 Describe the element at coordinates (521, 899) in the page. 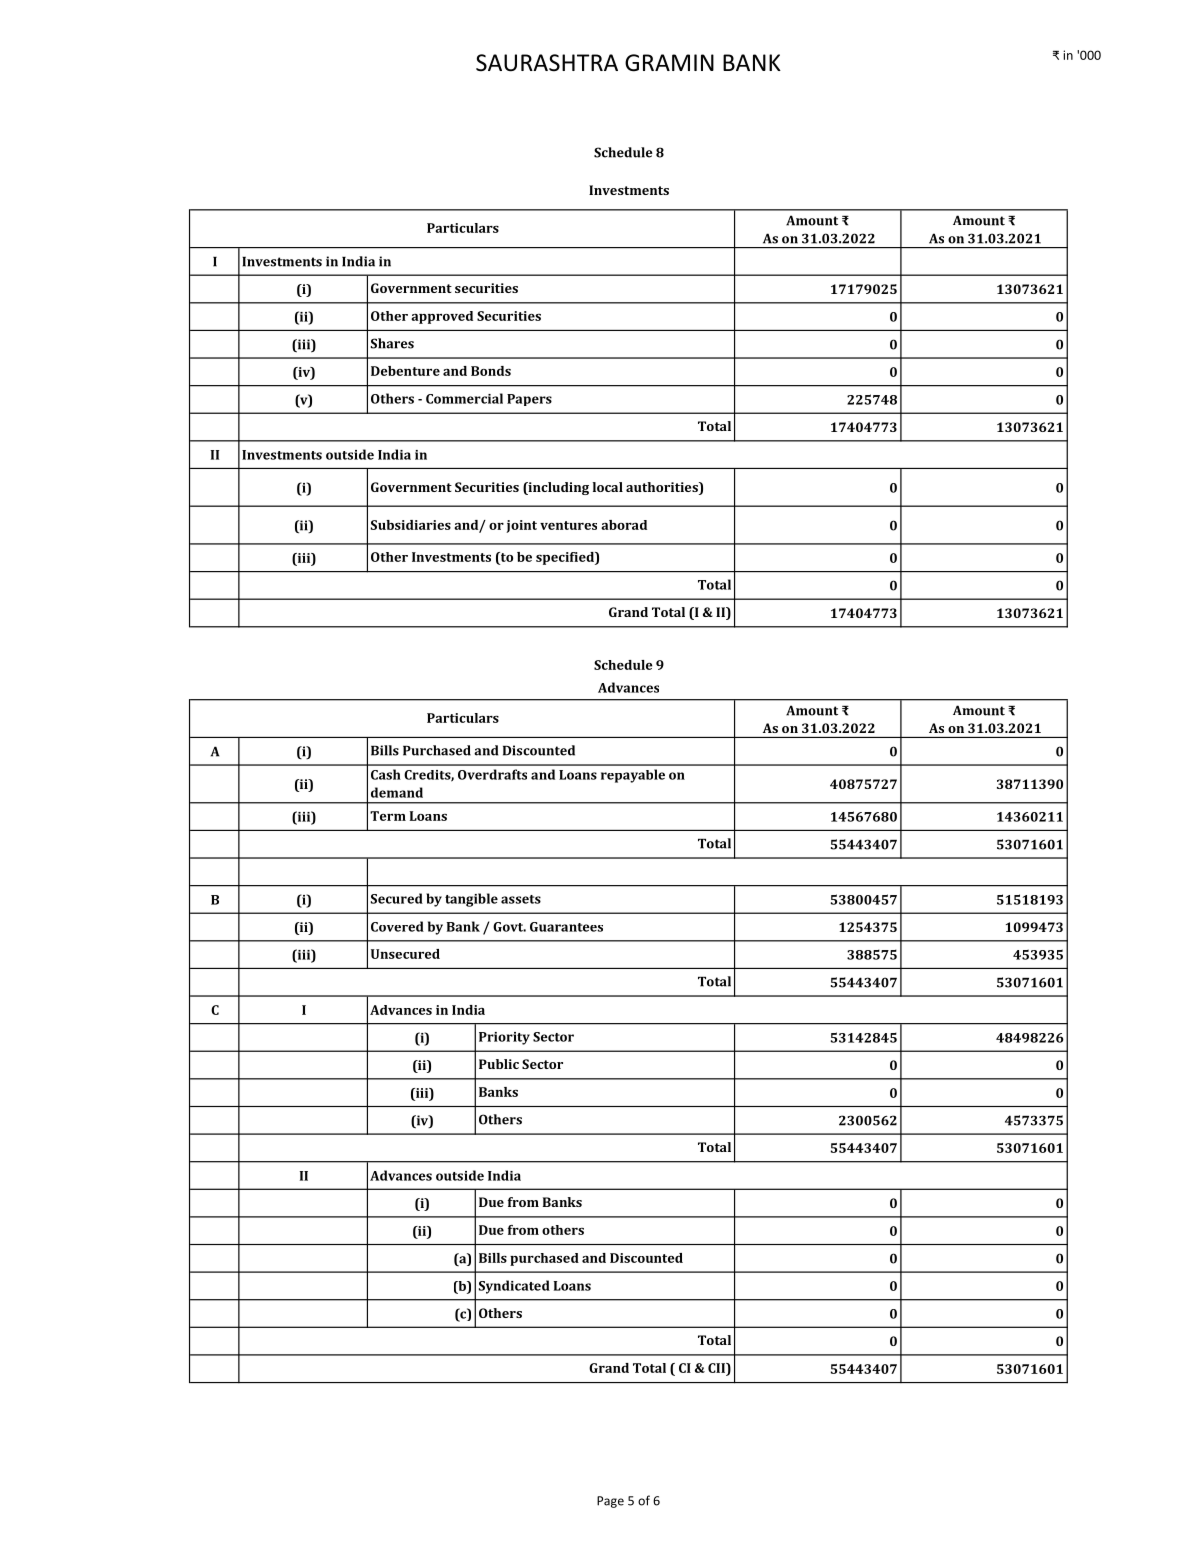

I see `assets` at that location.
